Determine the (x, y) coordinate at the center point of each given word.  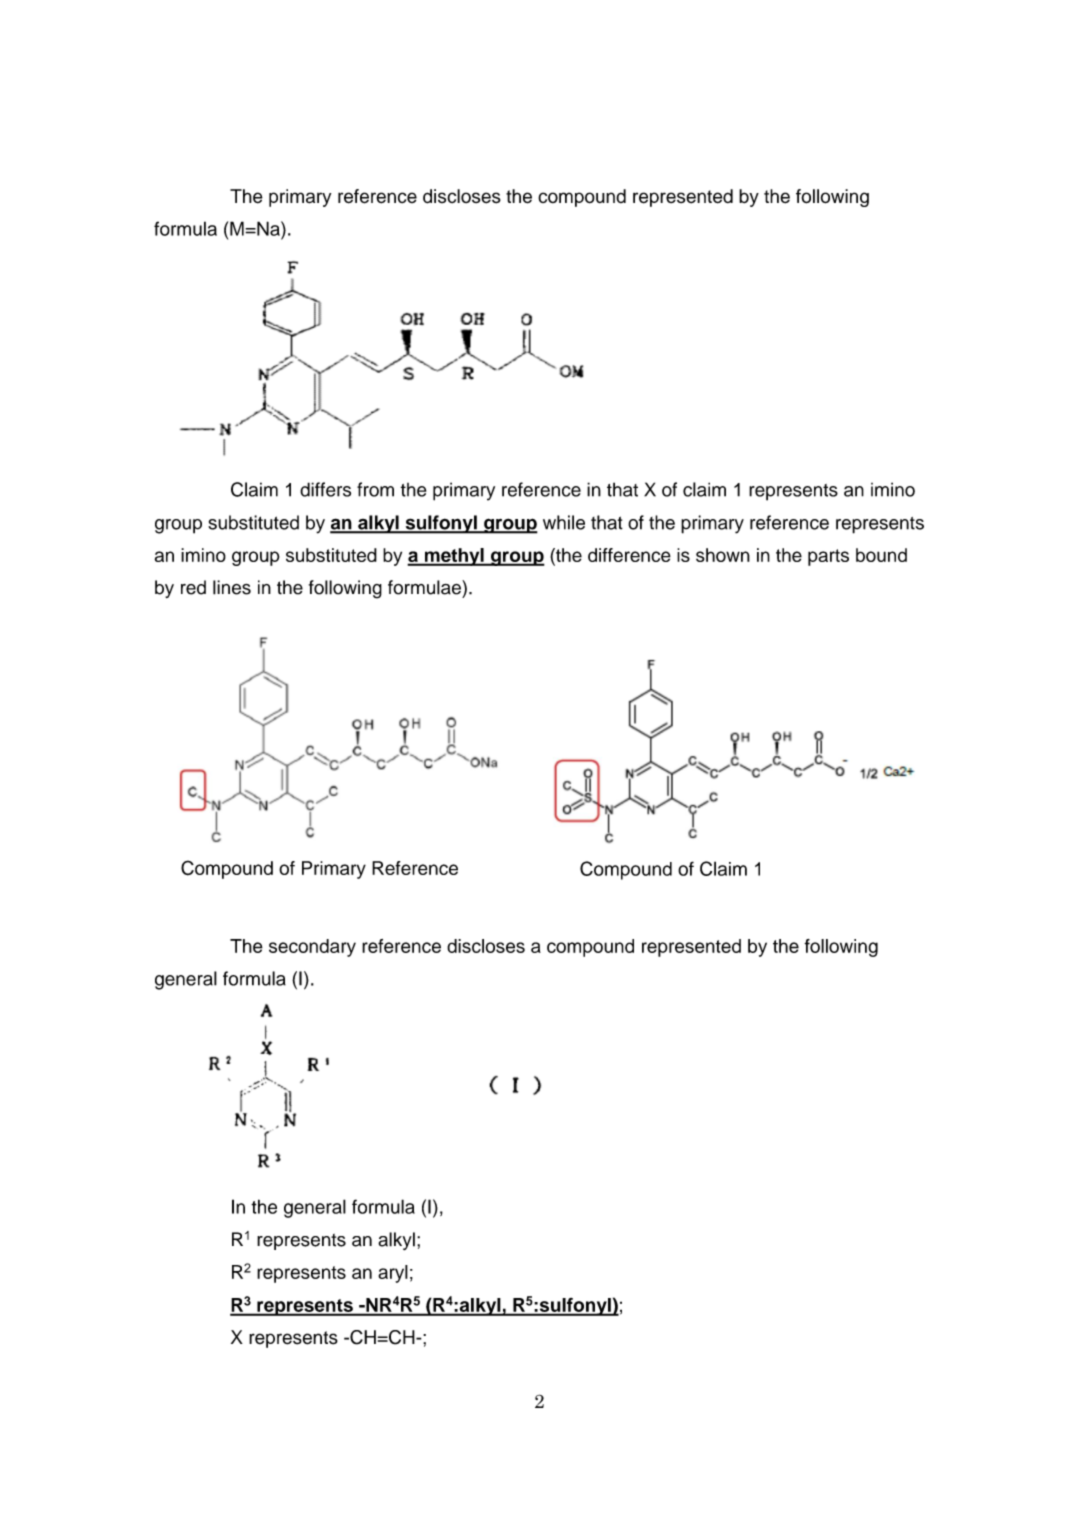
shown (723, 555)
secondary (312, 948)
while (564, 522)
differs (325, 489)
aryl (393, 1274)
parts (828, 557)
